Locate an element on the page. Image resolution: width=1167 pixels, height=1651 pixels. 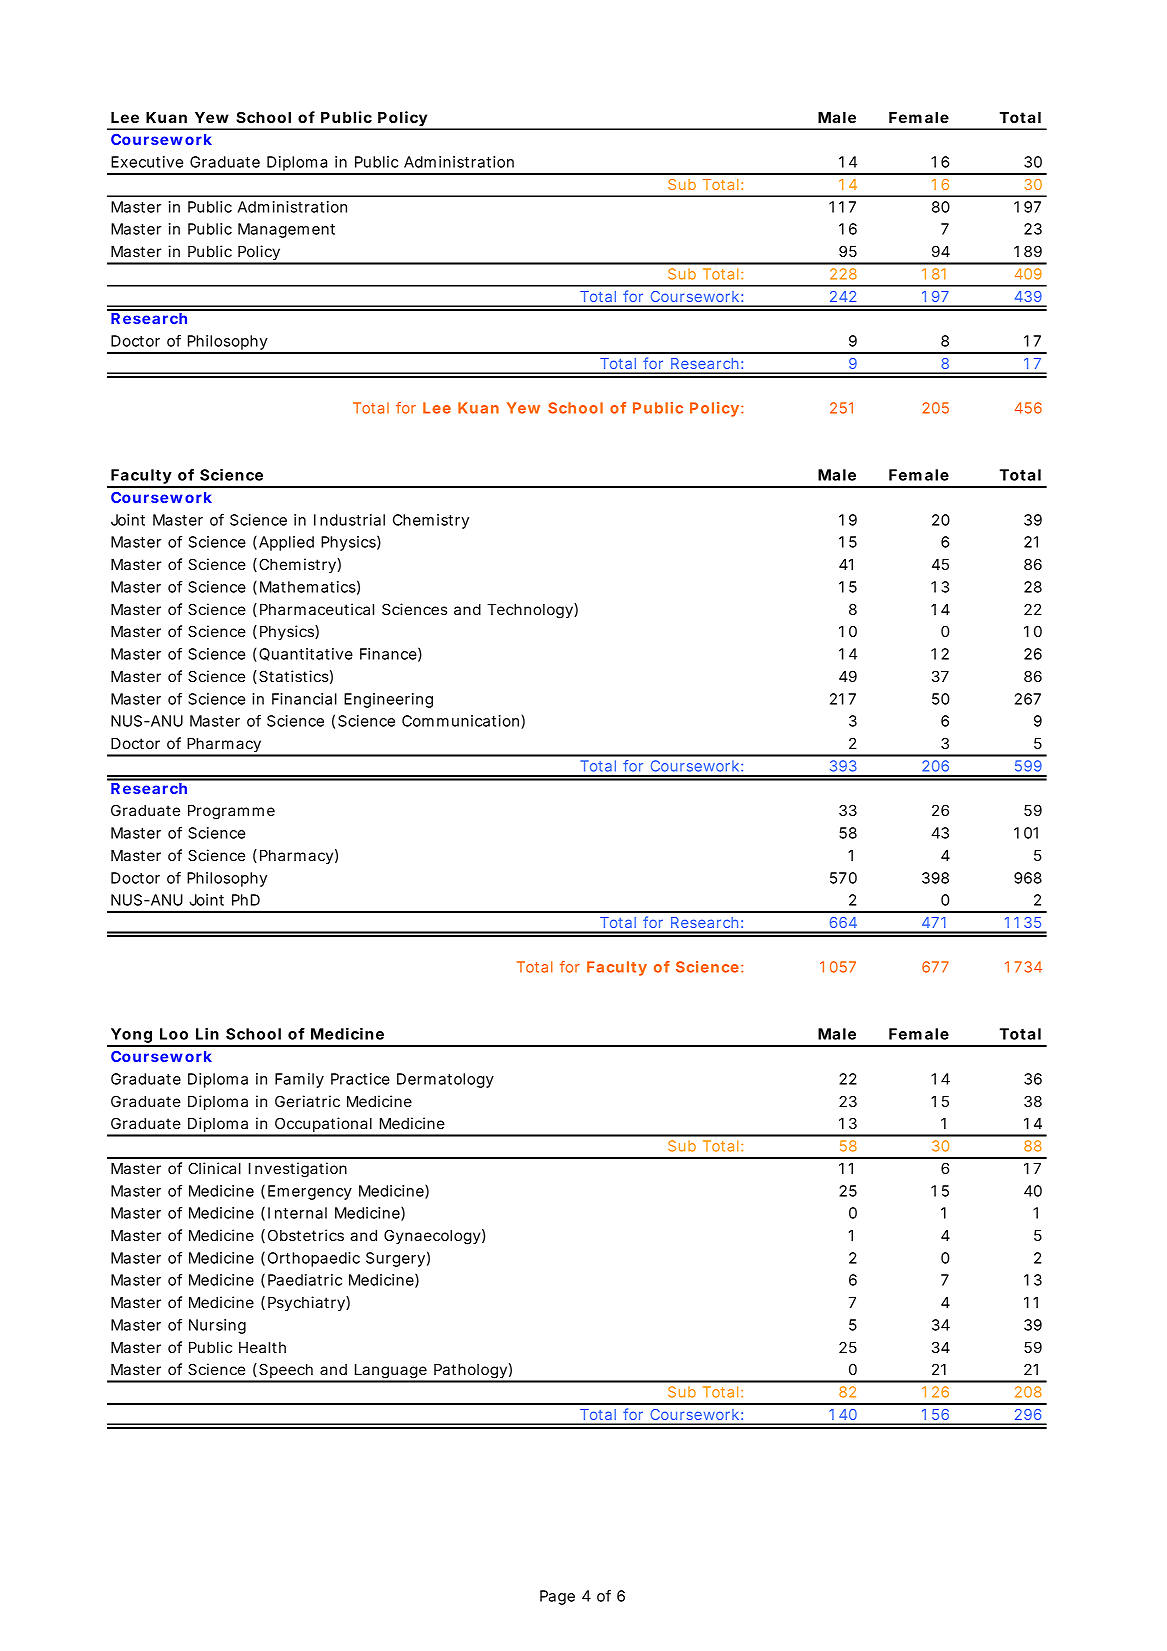
Executive is located at coordinates (147, 162).
